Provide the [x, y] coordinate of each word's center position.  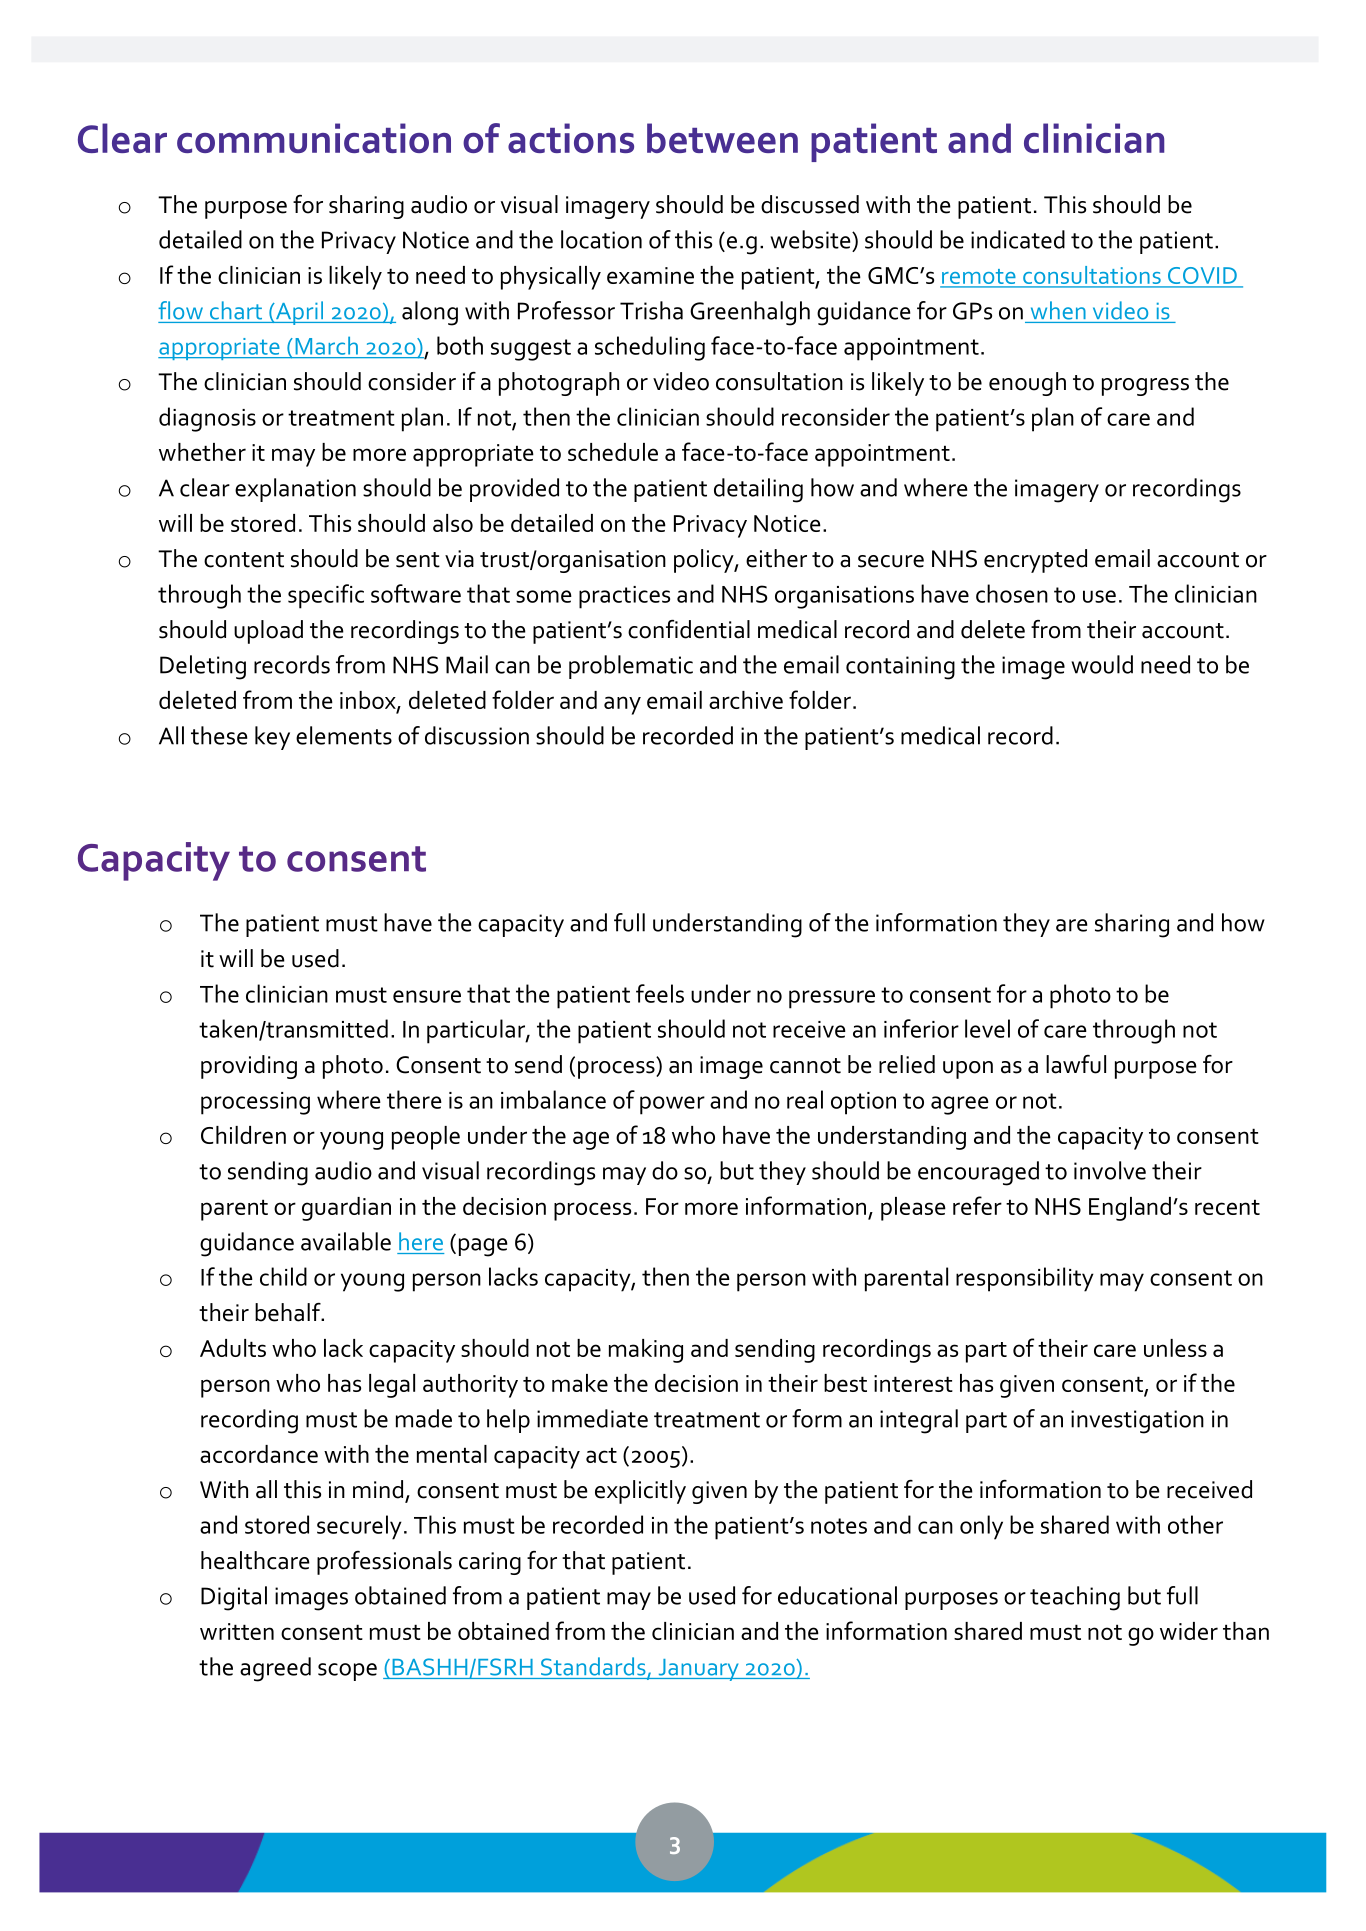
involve [1110, 1170]
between [722, 138]
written [237, 1631]
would [1102, 664]
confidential [689, 629]
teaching [1075, 1598]
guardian [346, 1209]
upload [268, 632]
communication [314, 138]
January [698, 1670]
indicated [1018, 239]
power [672, 1105]
